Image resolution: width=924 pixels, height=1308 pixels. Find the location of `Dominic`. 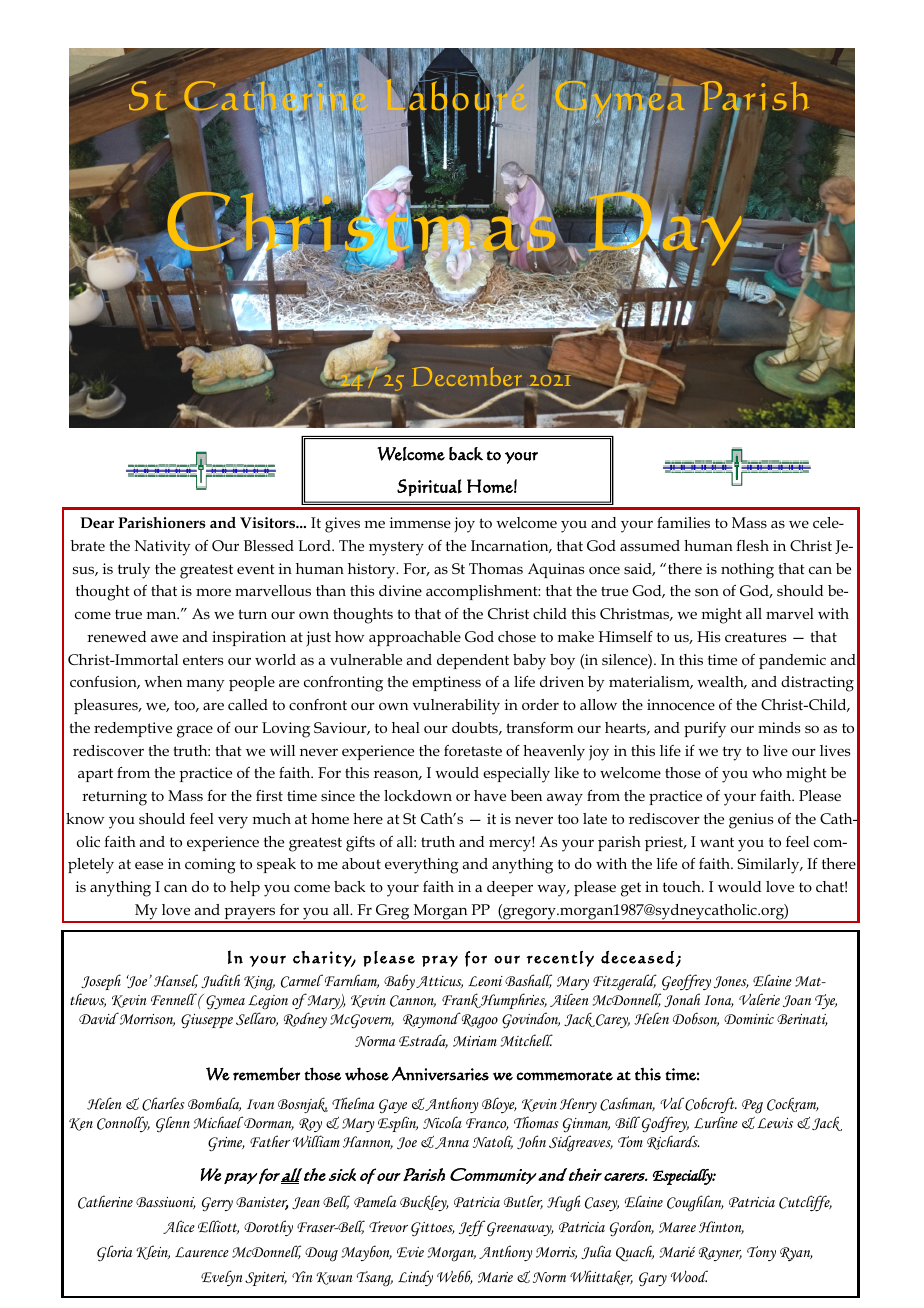

Dominic is located at coordinates (749, 1019).
